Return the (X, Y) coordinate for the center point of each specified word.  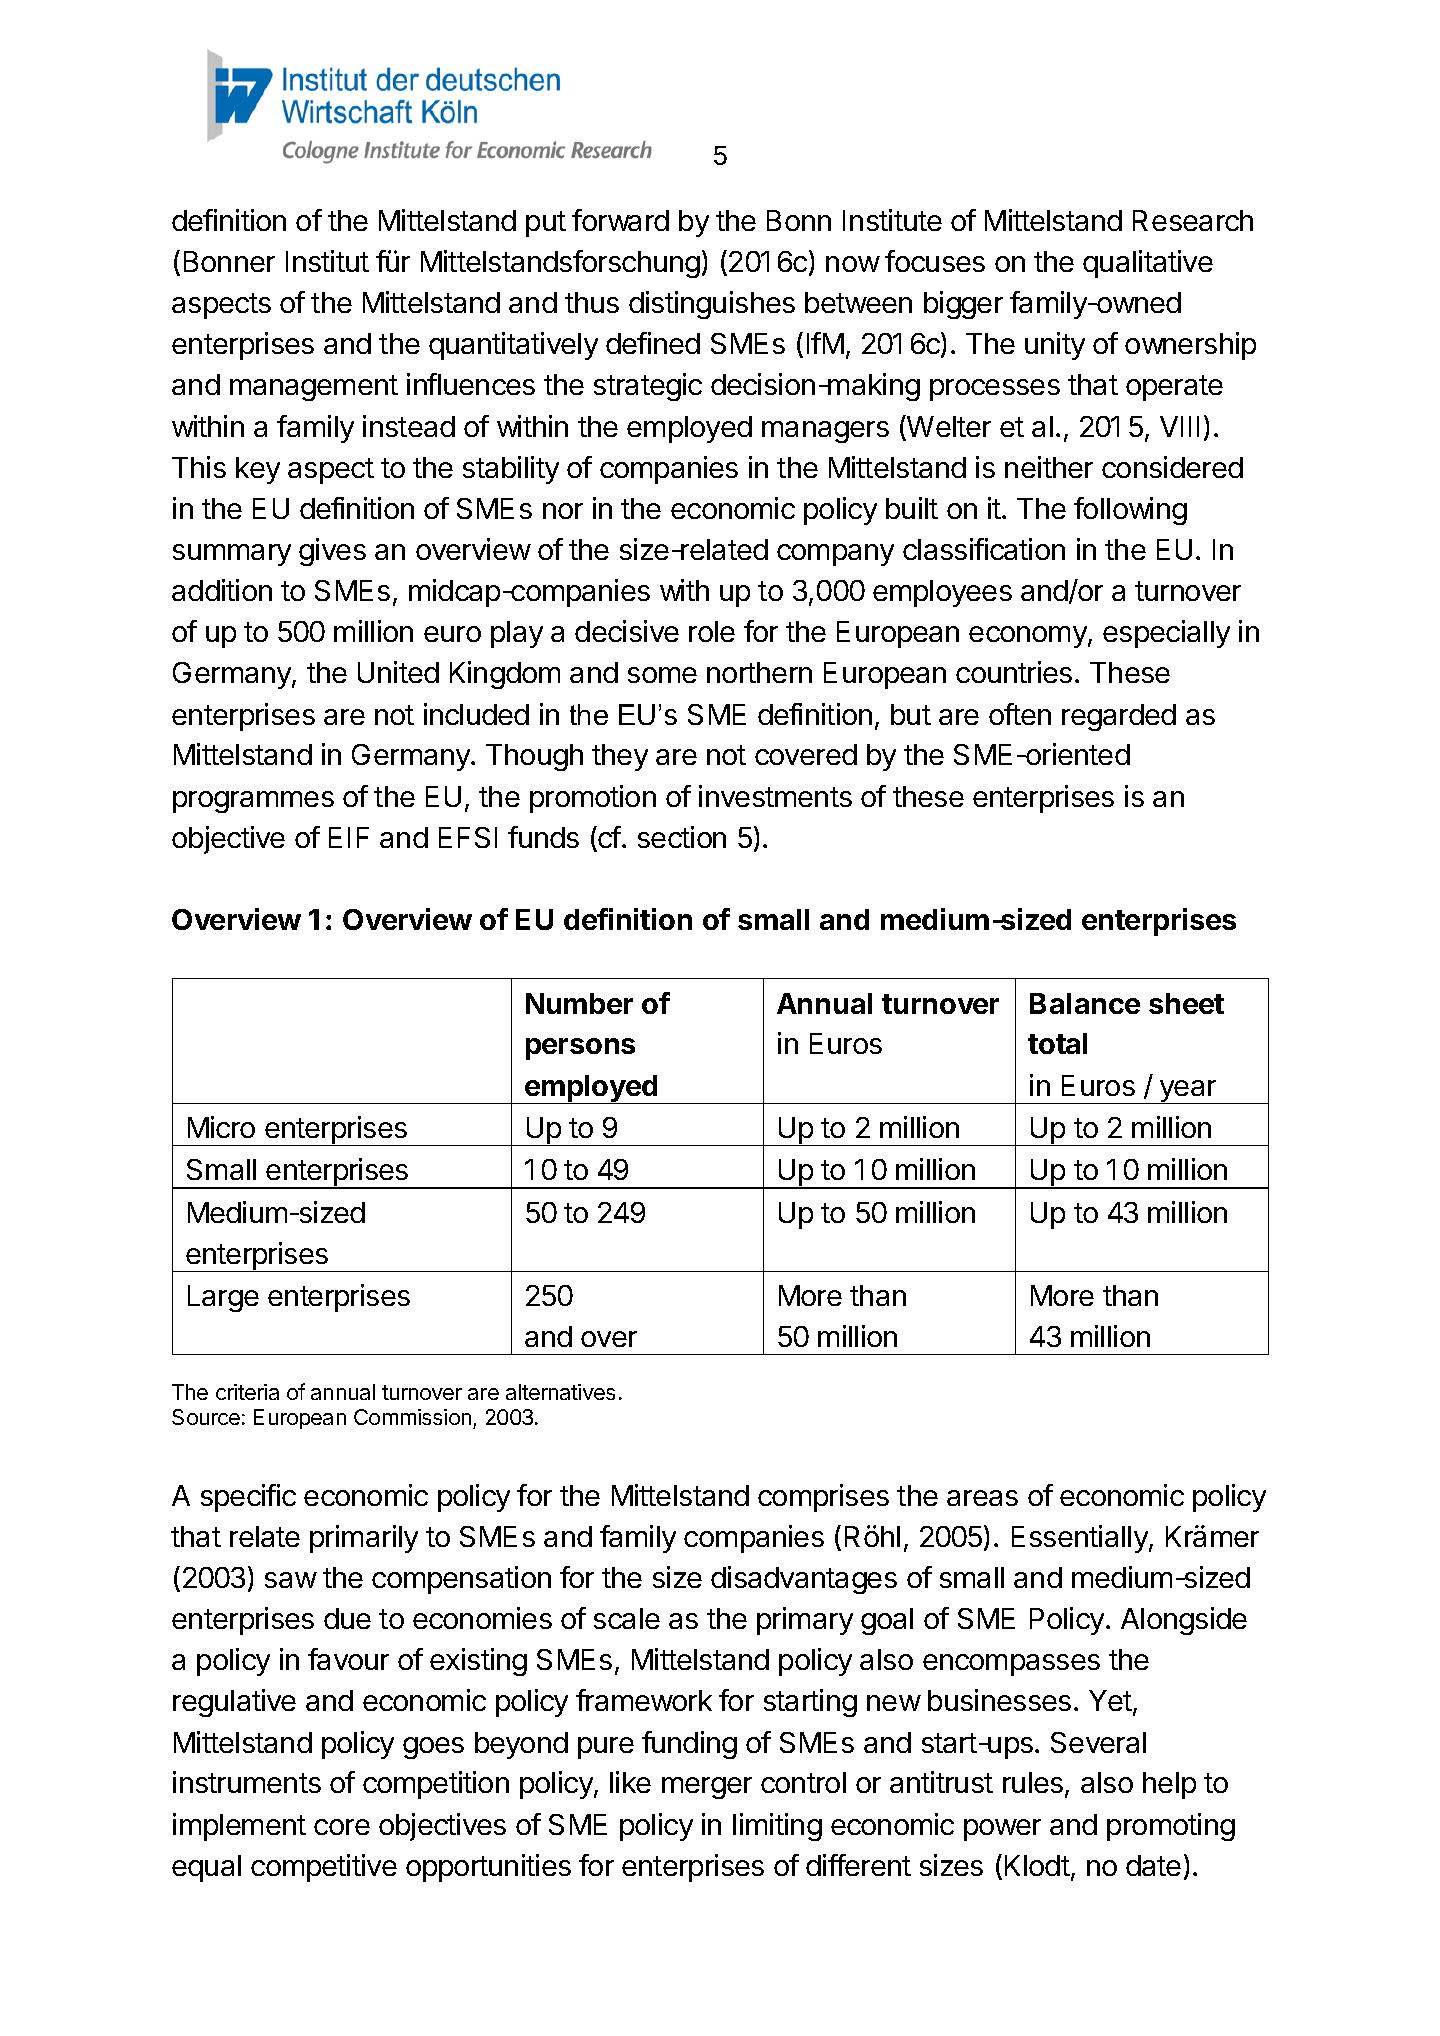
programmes (253, 802)
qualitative (1148, 264)
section (682, 837)
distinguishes (712, 305)
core (342, 1827)
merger (707, 1788)
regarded (1119, 717)
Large (223, 1298)
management (314, 388)
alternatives (560, 1392)
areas (982, 1498)
